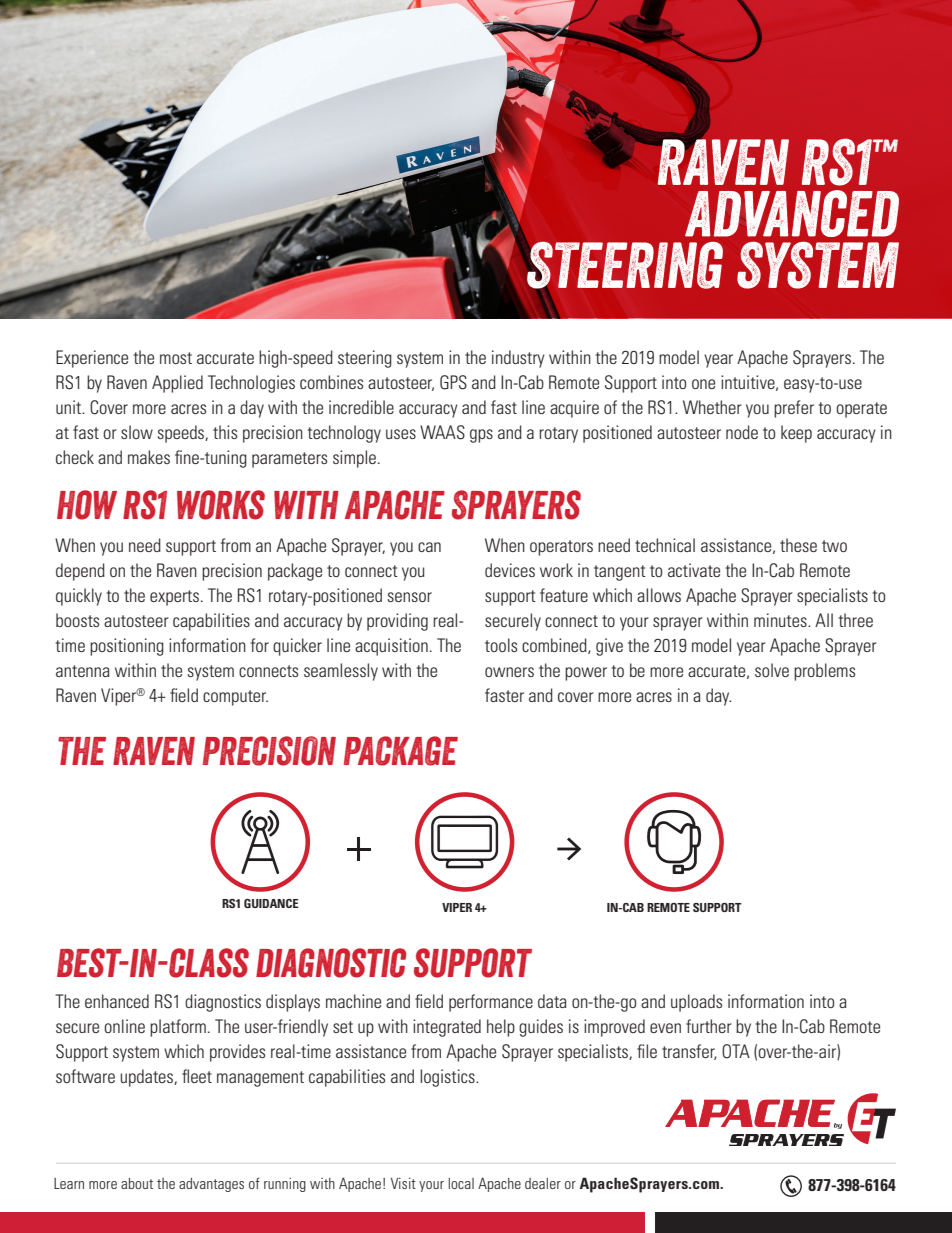 The height and width of the page is (1233, 952). I want to click on most, so click(176, 358).
